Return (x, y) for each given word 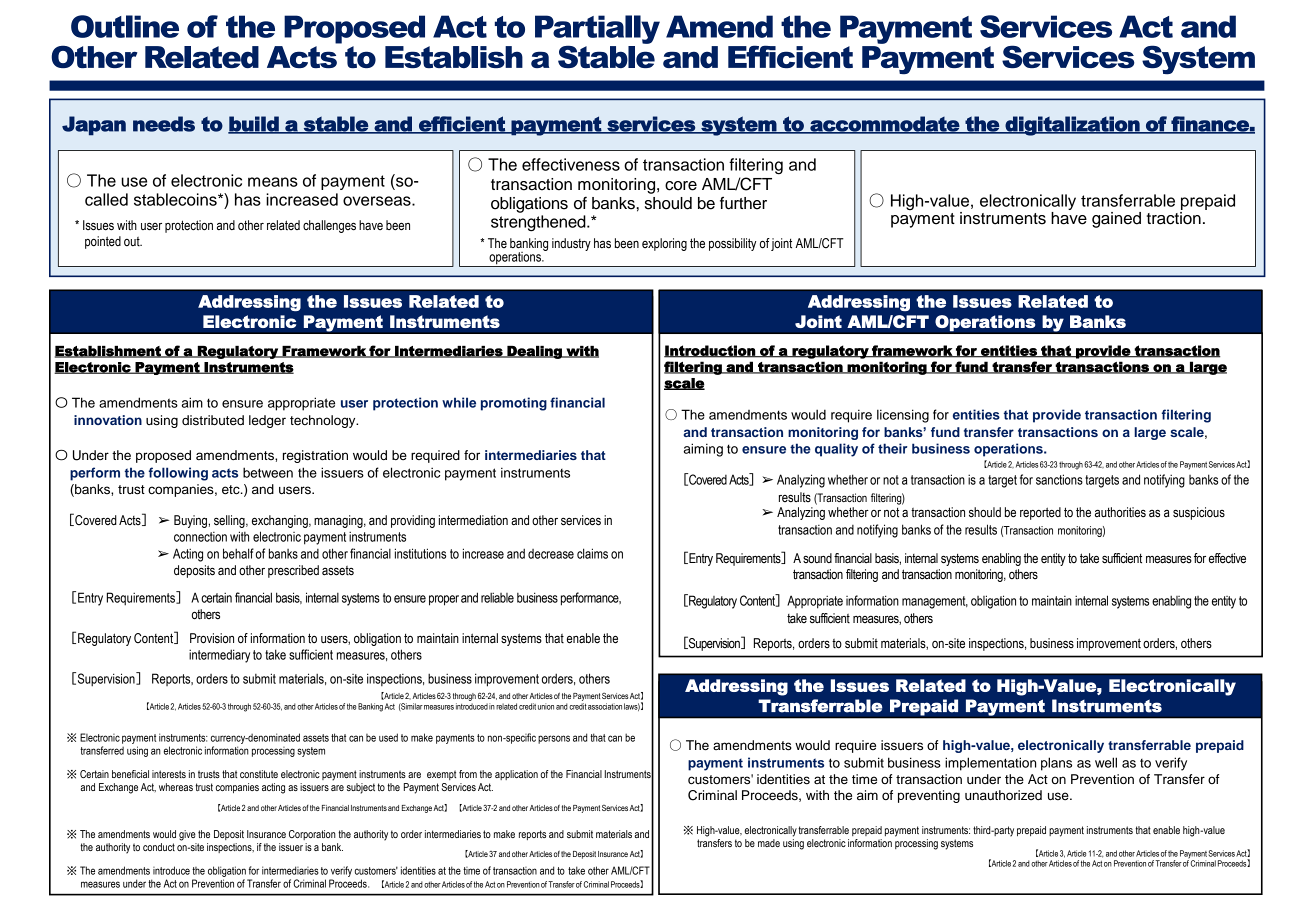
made (769, 843)
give (187, 835)
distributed (213, 420)
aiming (703, 450)
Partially (597, 30)
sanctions (1059, 479)
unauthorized (1003, 795)
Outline (125, 26)
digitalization (1072, 126)
